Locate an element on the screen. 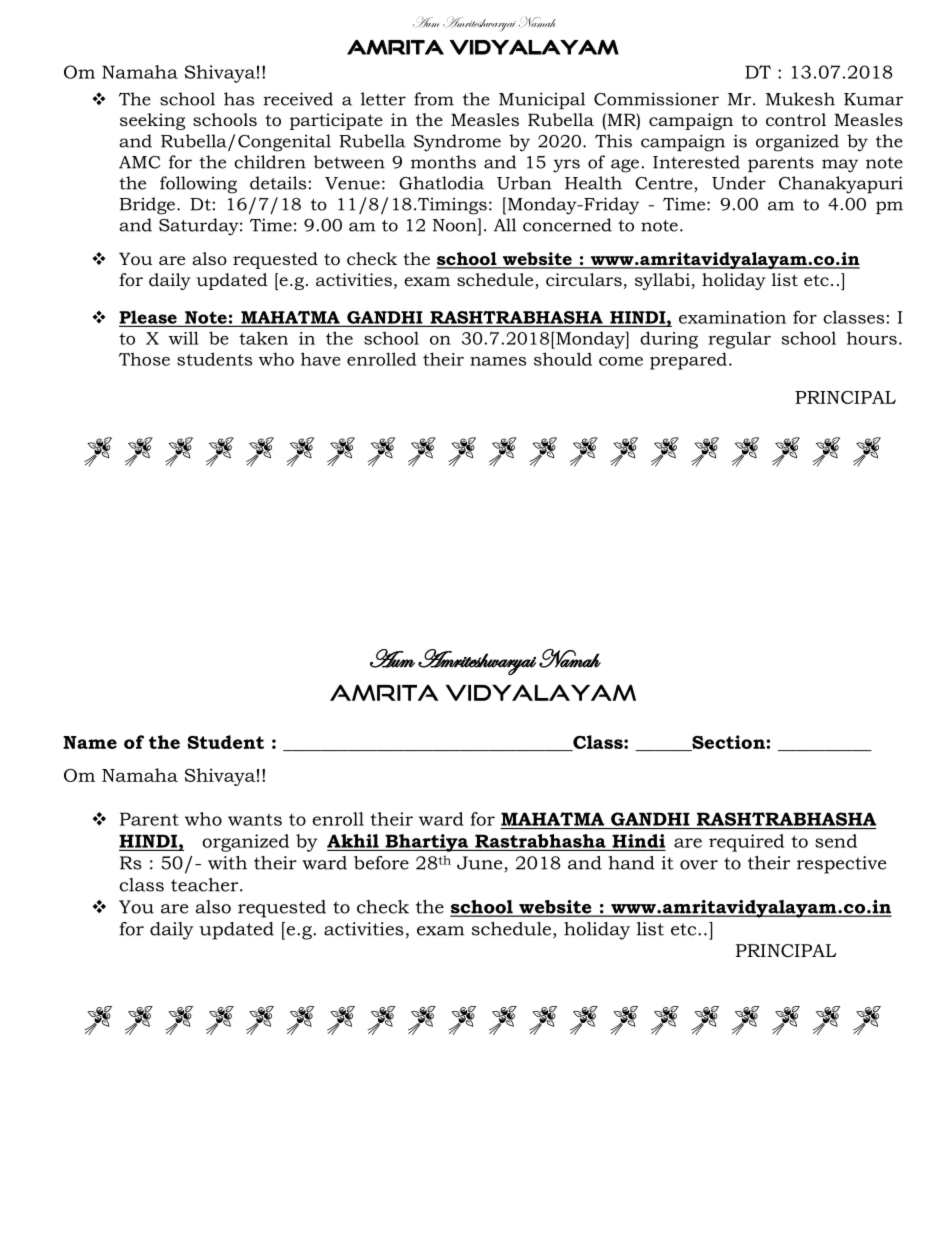  prepared is located at coordinates (688, 361).
